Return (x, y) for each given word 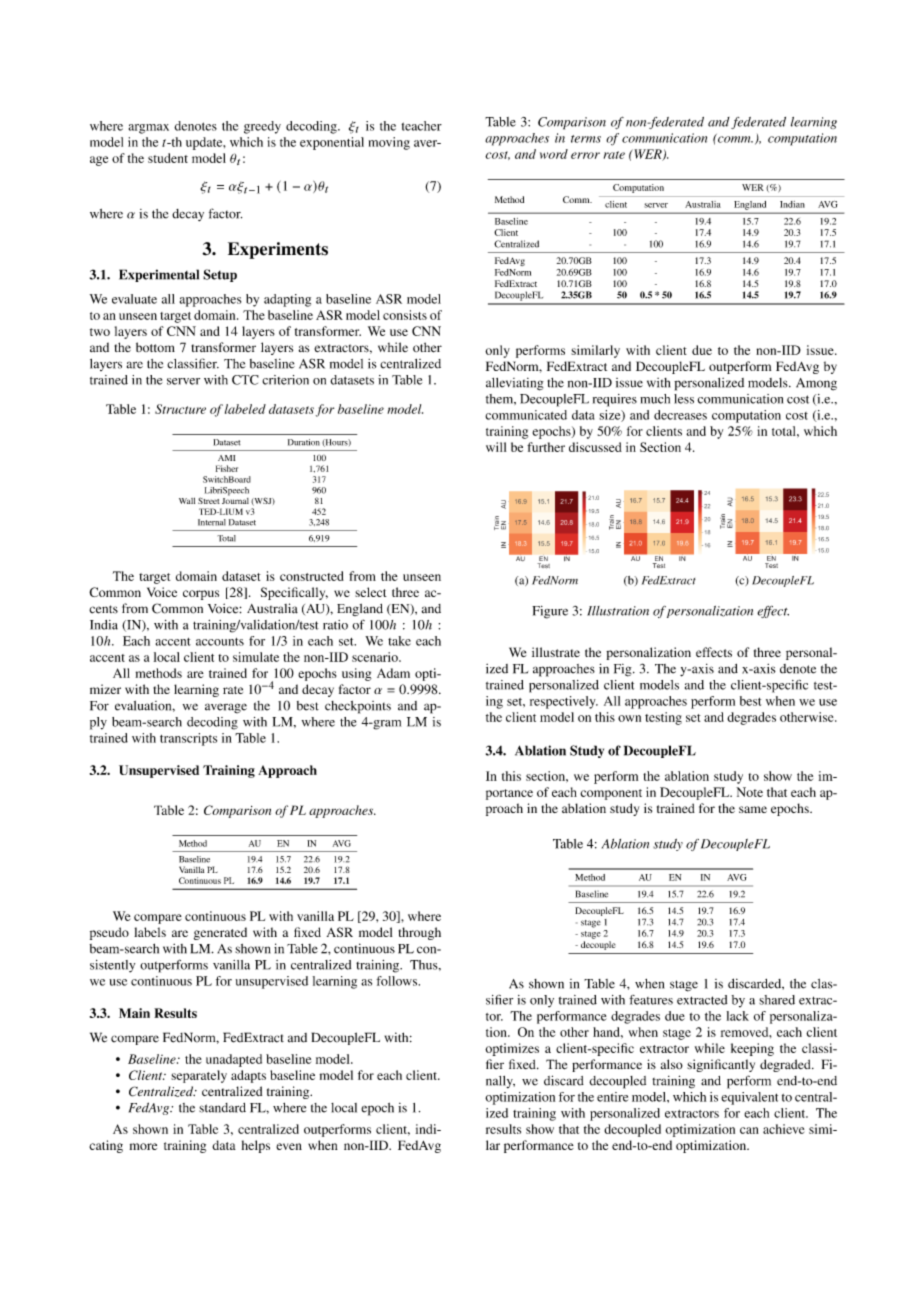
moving (389, 143)
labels (150, 932)
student (168, 158)
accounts (220, 642)
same (753, 809)
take (399, 641)
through (420, 933)
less (684, 399)
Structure (180, 409)
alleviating (515, 384)
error (585, 155)
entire (612, 1097)
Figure (550, 612)
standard (222, 1108)
